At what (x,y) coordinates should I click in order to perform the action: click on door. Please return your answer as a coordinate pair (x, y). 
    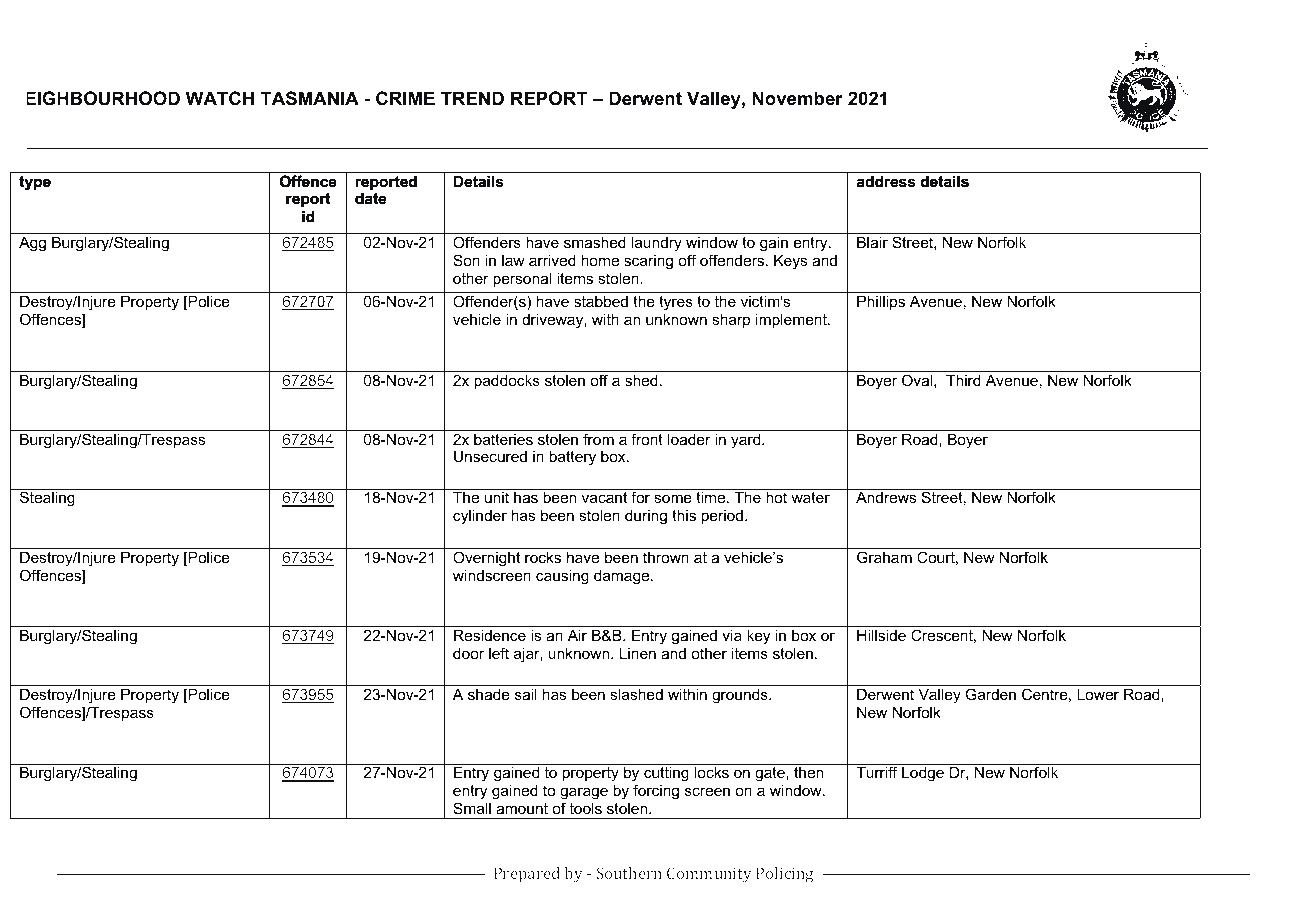
    Looking at the image, I should click on (468, 653).
